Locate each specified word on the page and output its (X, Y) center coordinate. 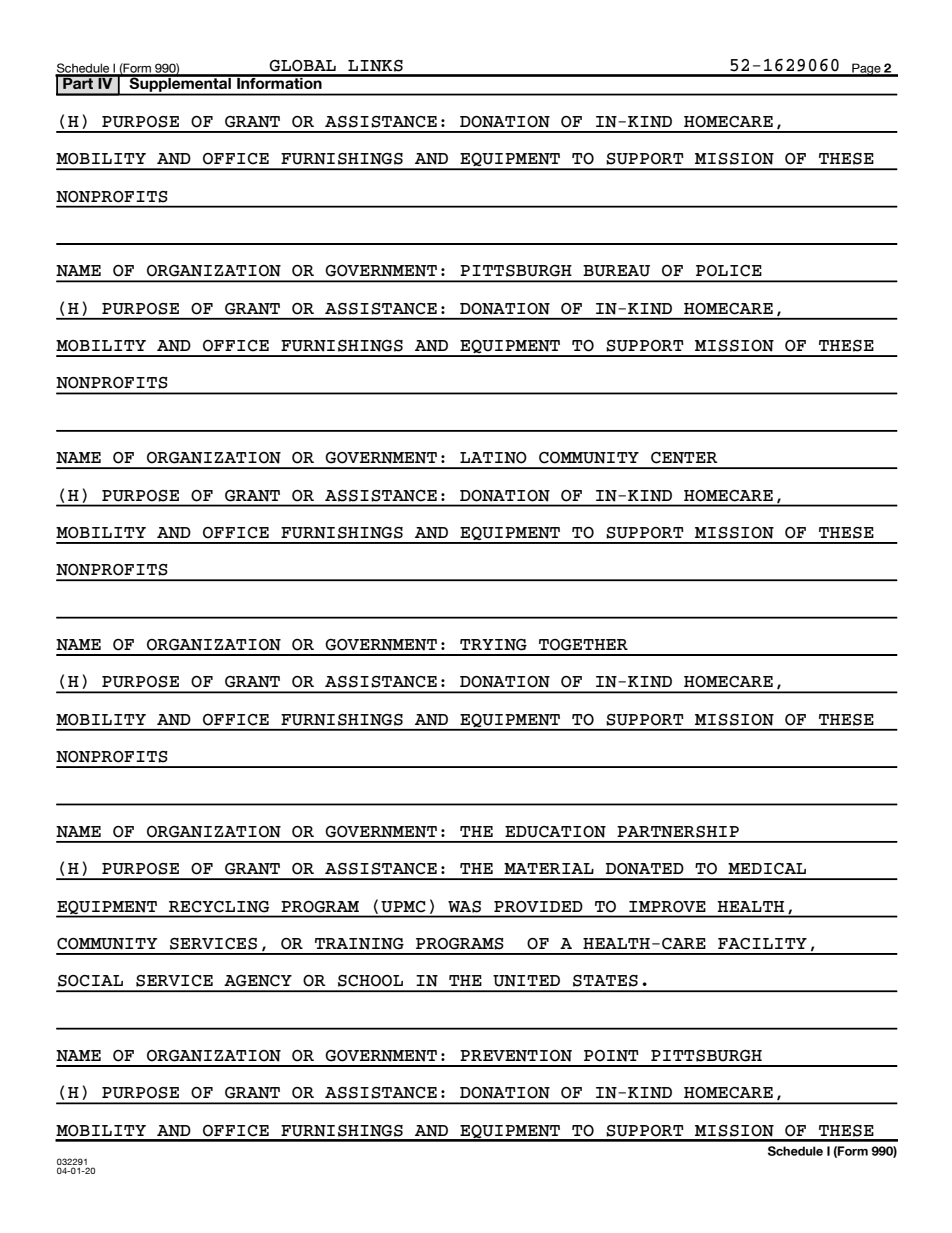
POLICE (729, 271)
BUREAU (616, 271)
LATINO (493, 458)
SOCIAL (90, 981)
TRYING (493, 645)
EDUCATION (555, 832)
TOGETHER (583, 645)
